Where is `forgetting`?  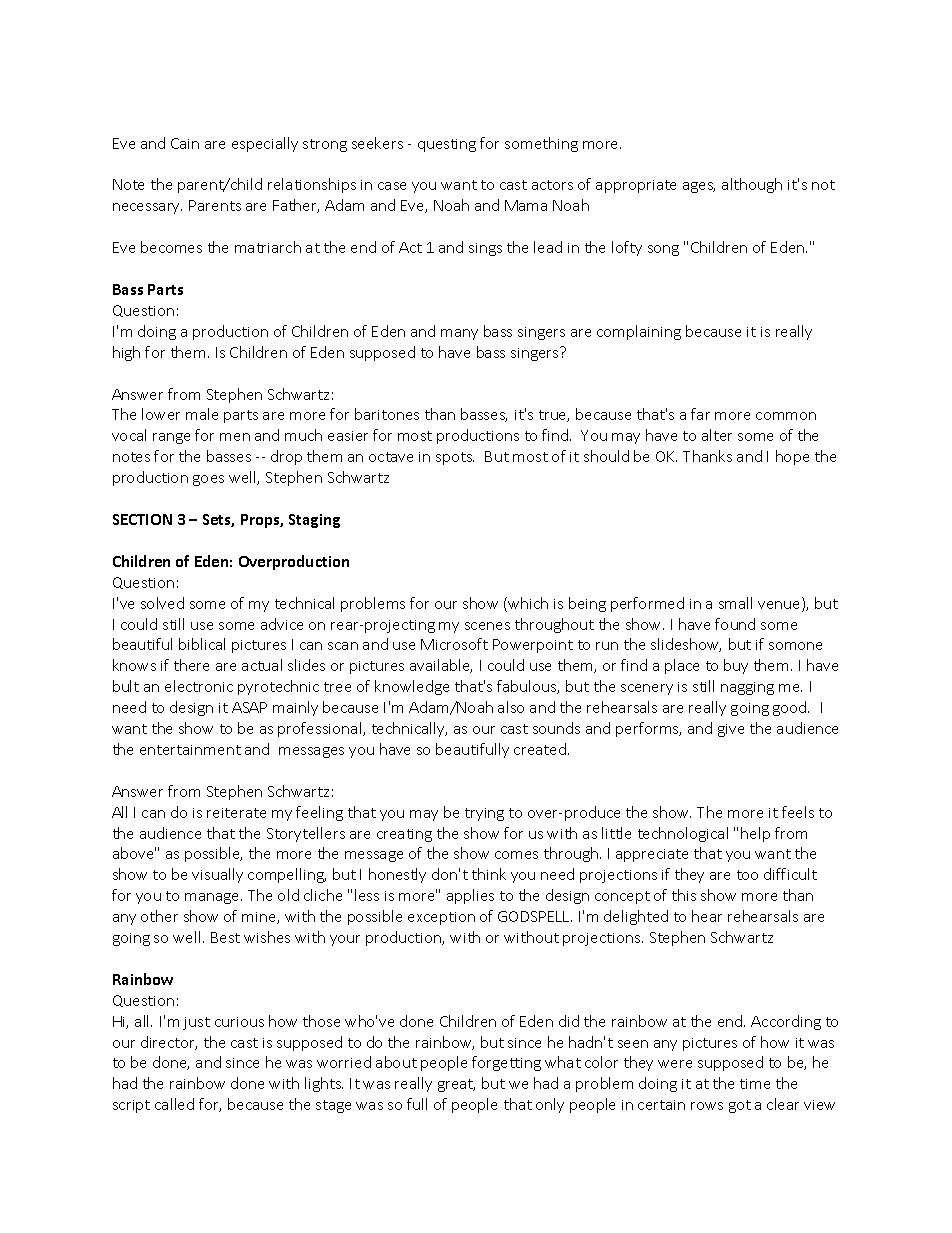 forgetting is located at coordinates (506, 1063).
